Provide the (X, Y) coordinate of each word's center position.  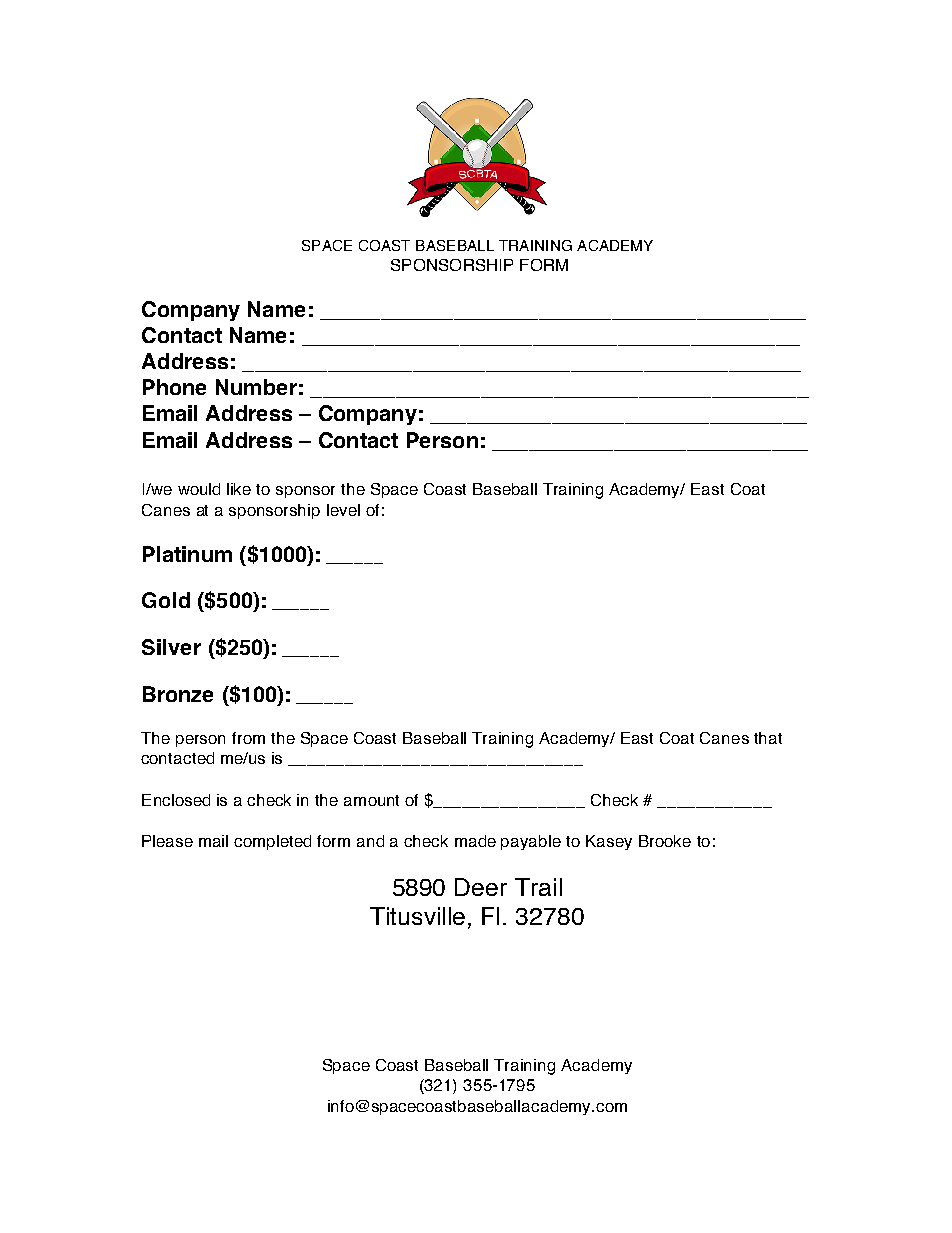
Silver (171, 647)
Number (256, 387)
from (248, 738)
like (239, 489)
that (768, 738)
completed (272, 842)
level (343, 510)
